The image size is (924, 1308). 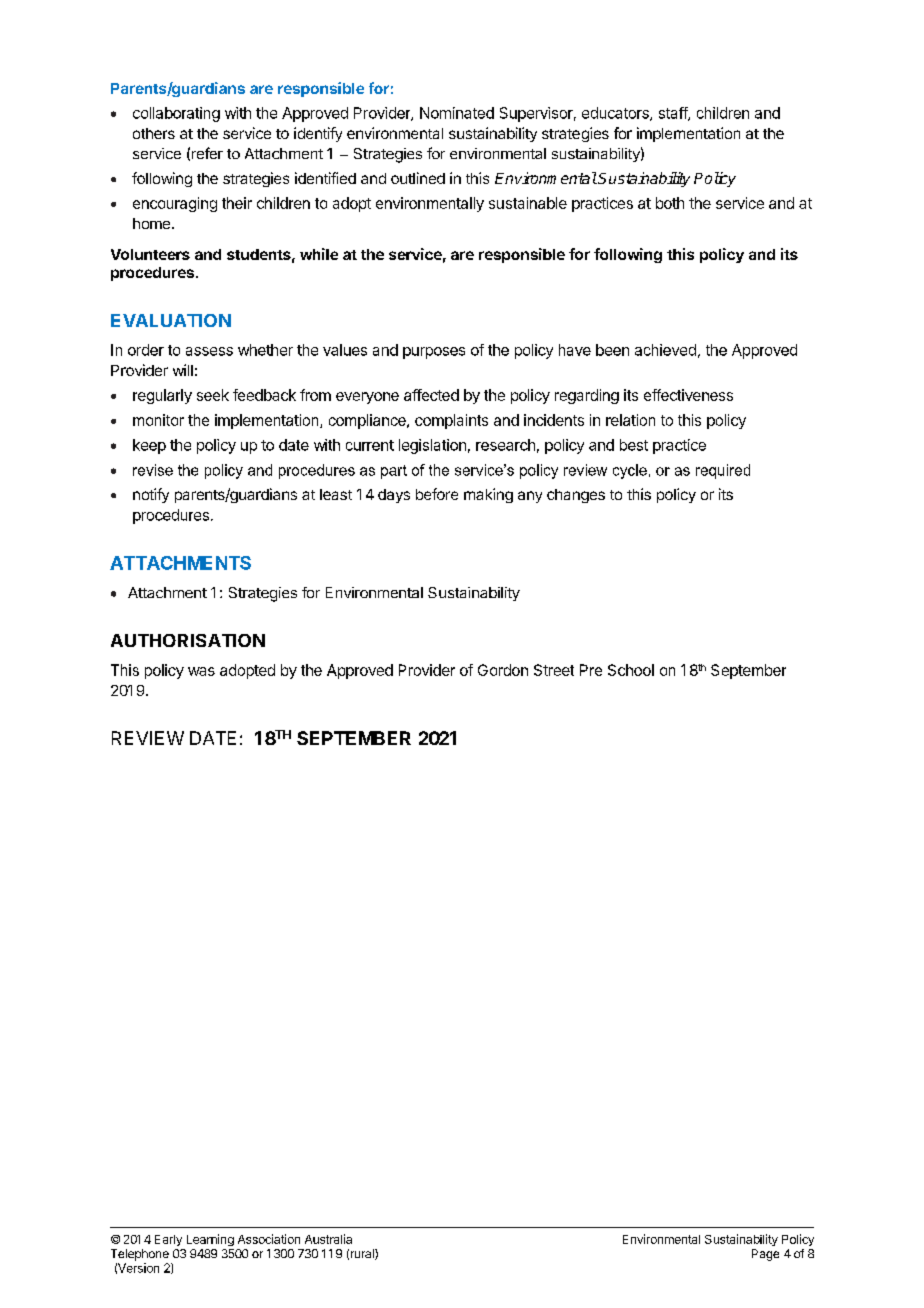 I want to click on School, so click(x=631, y=670).
